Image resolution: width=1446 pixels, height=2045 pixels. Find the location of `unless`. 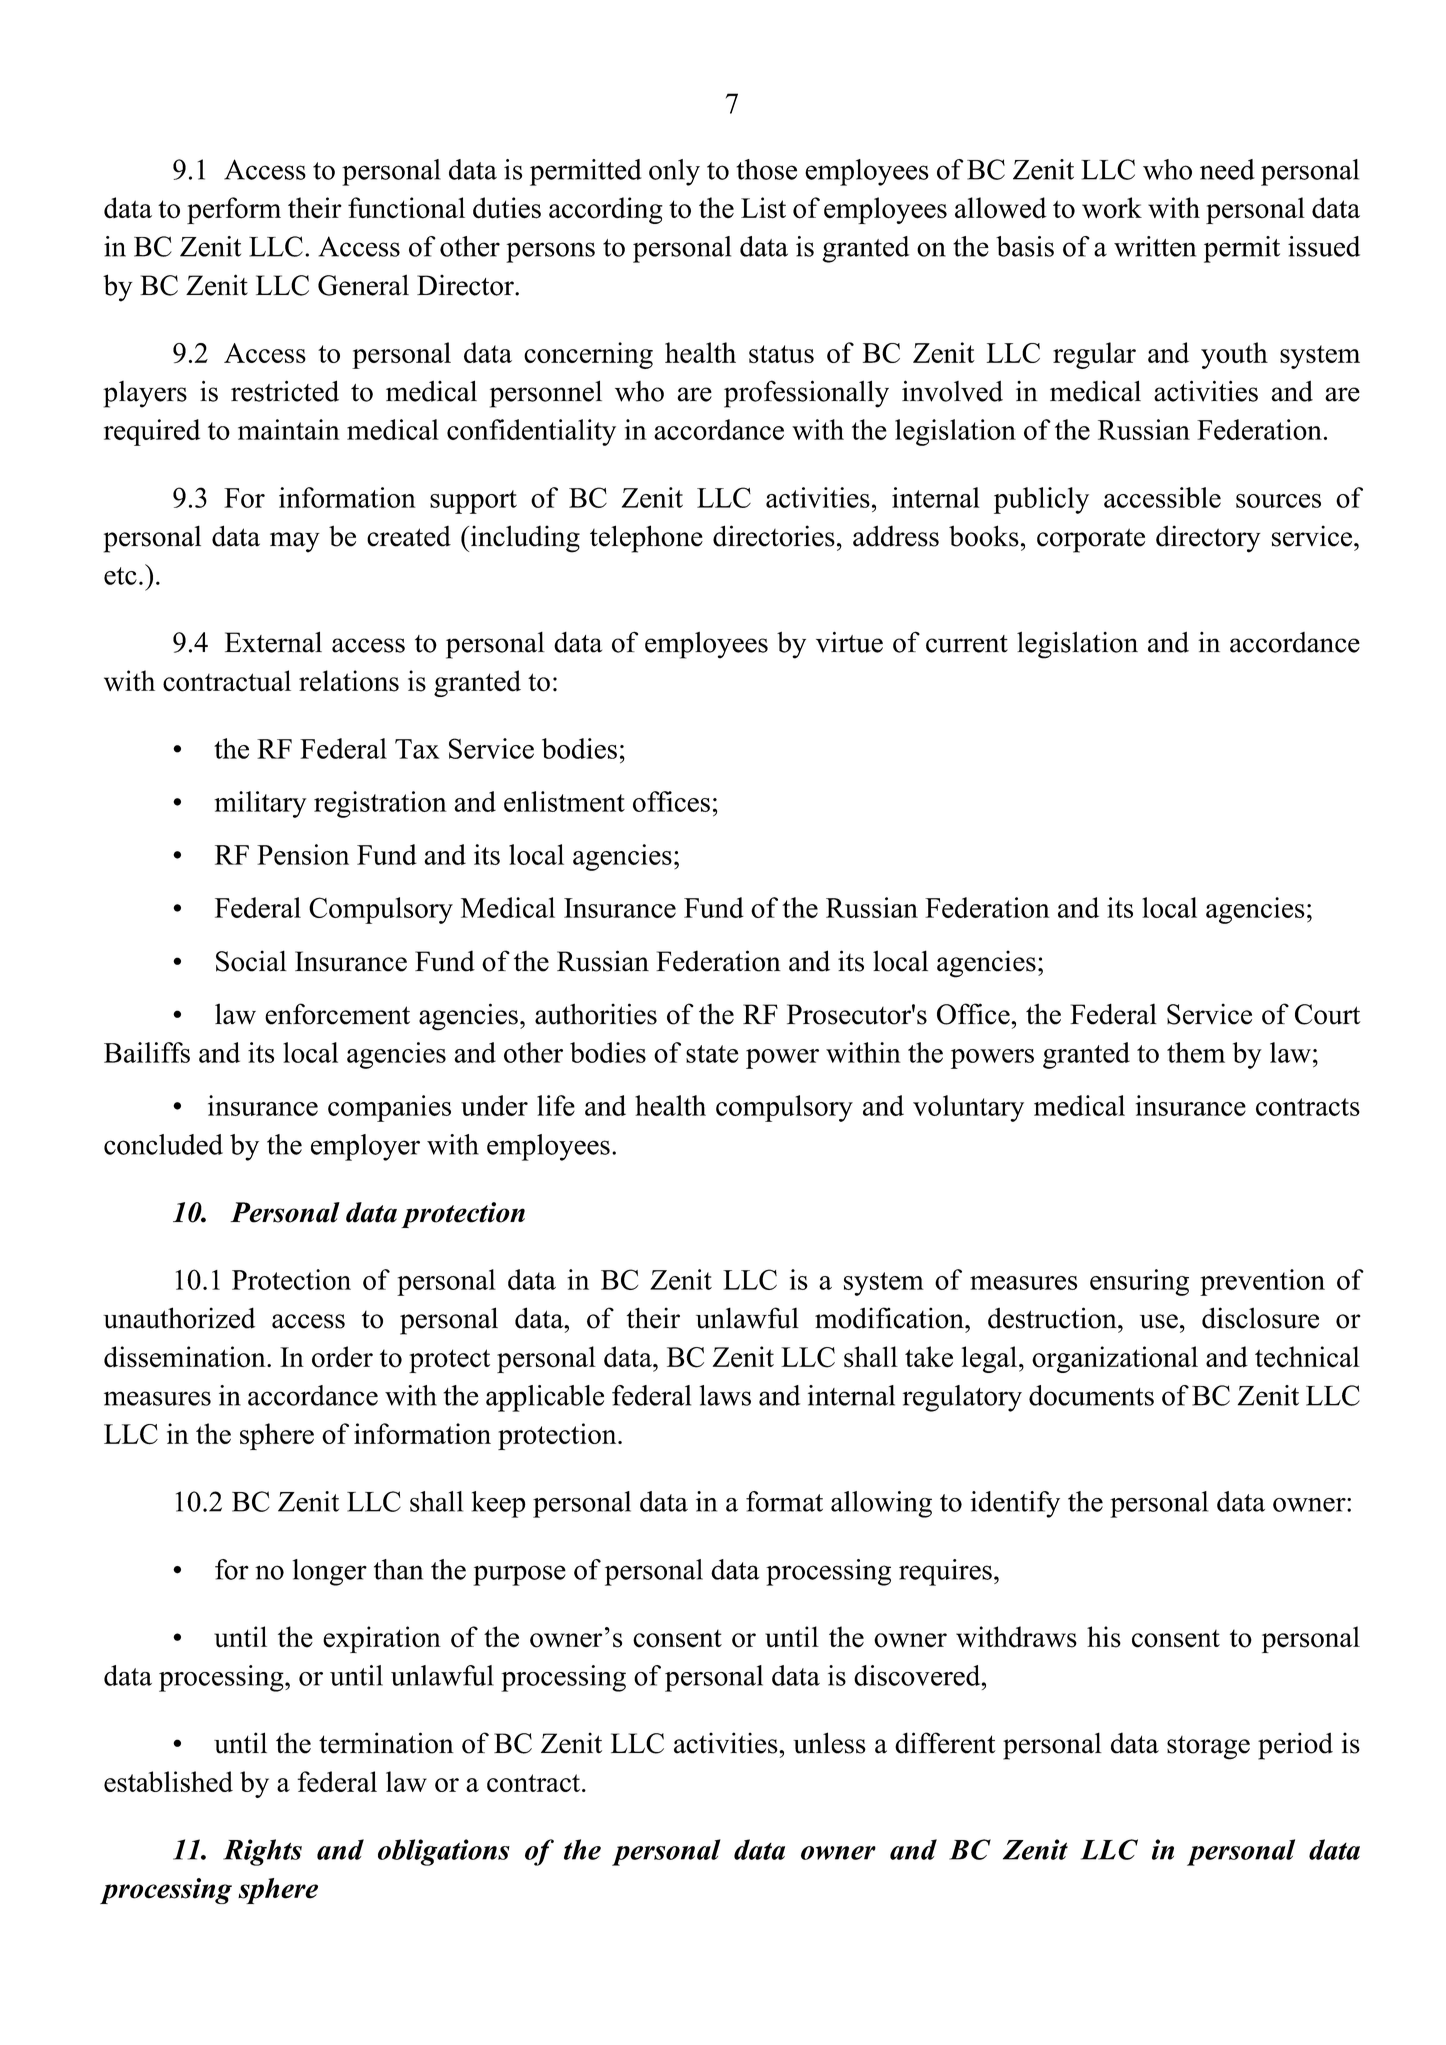

unless is located at coordinates (829, 1743).
